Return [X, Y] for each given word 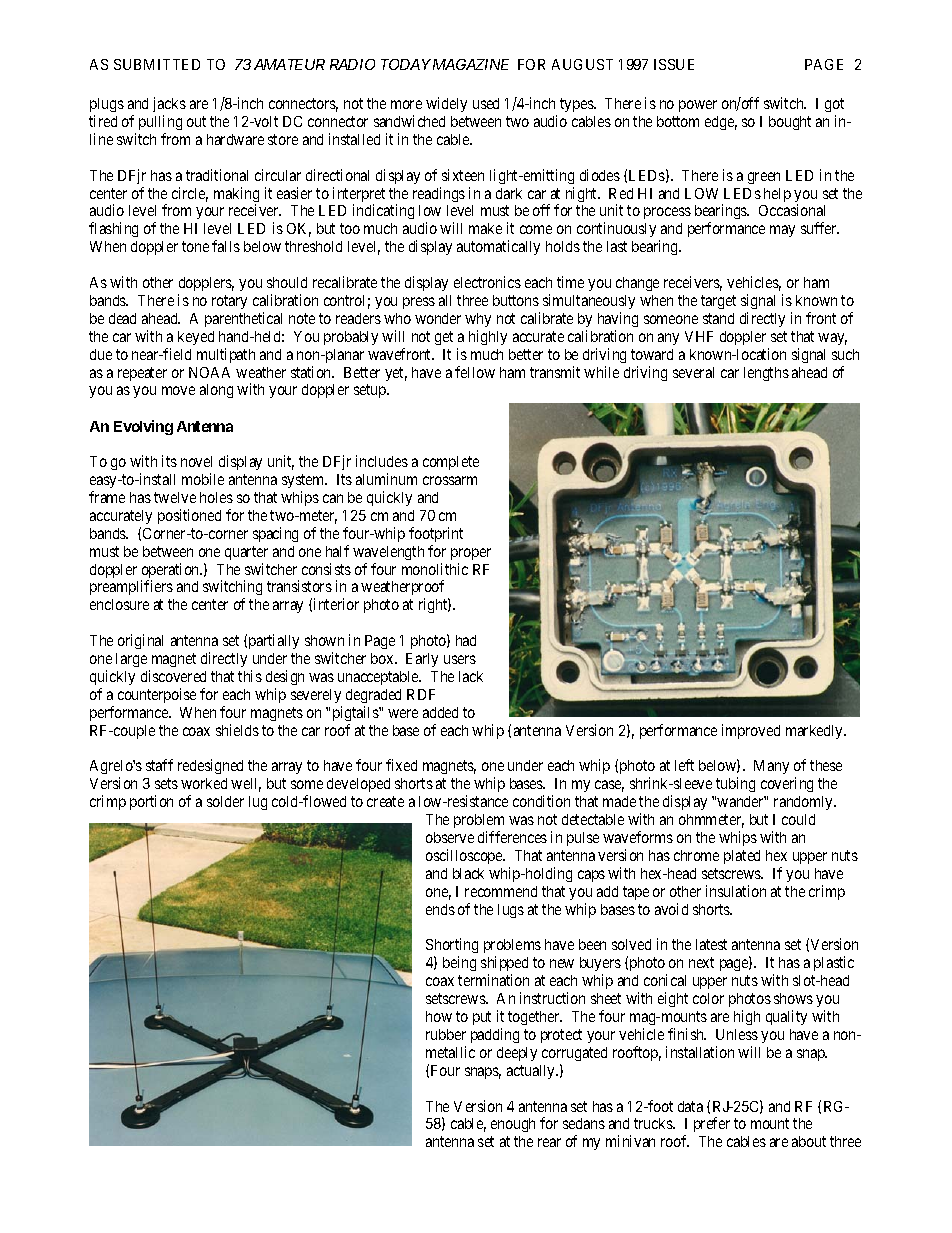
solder [225, 801]
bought [790, 123]
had [466, 640]
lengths [766, 374]
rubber [446, 1034]
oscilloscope [465, 856]
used [486, 103]
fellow [475, 372]
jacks [169, 104]
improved [751, 731]
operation [171, 572]
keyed [196, 338]
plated [742, 857]
